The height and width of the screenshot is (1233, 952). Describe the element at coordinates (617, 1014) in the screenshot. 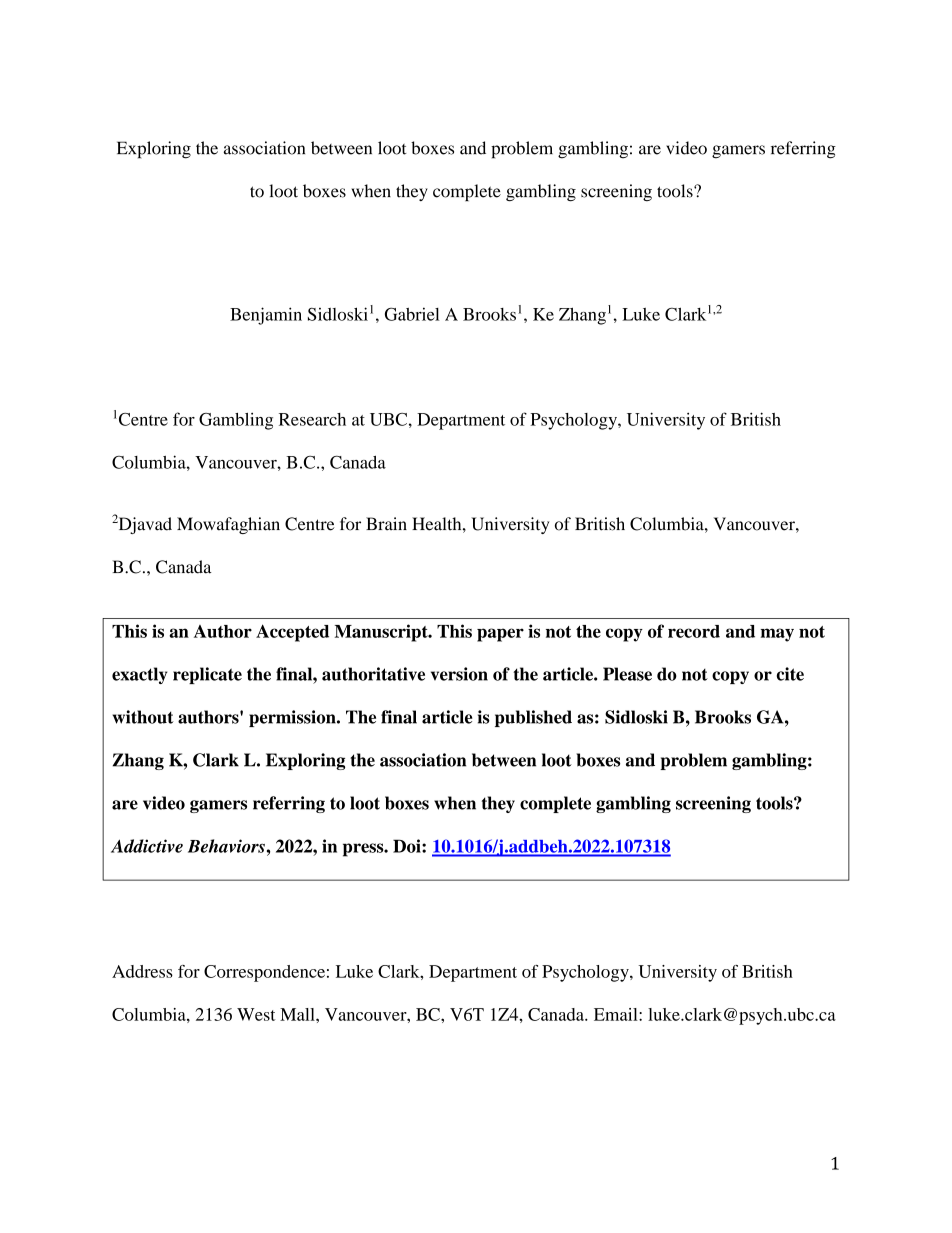

I see `Email` at that location.
